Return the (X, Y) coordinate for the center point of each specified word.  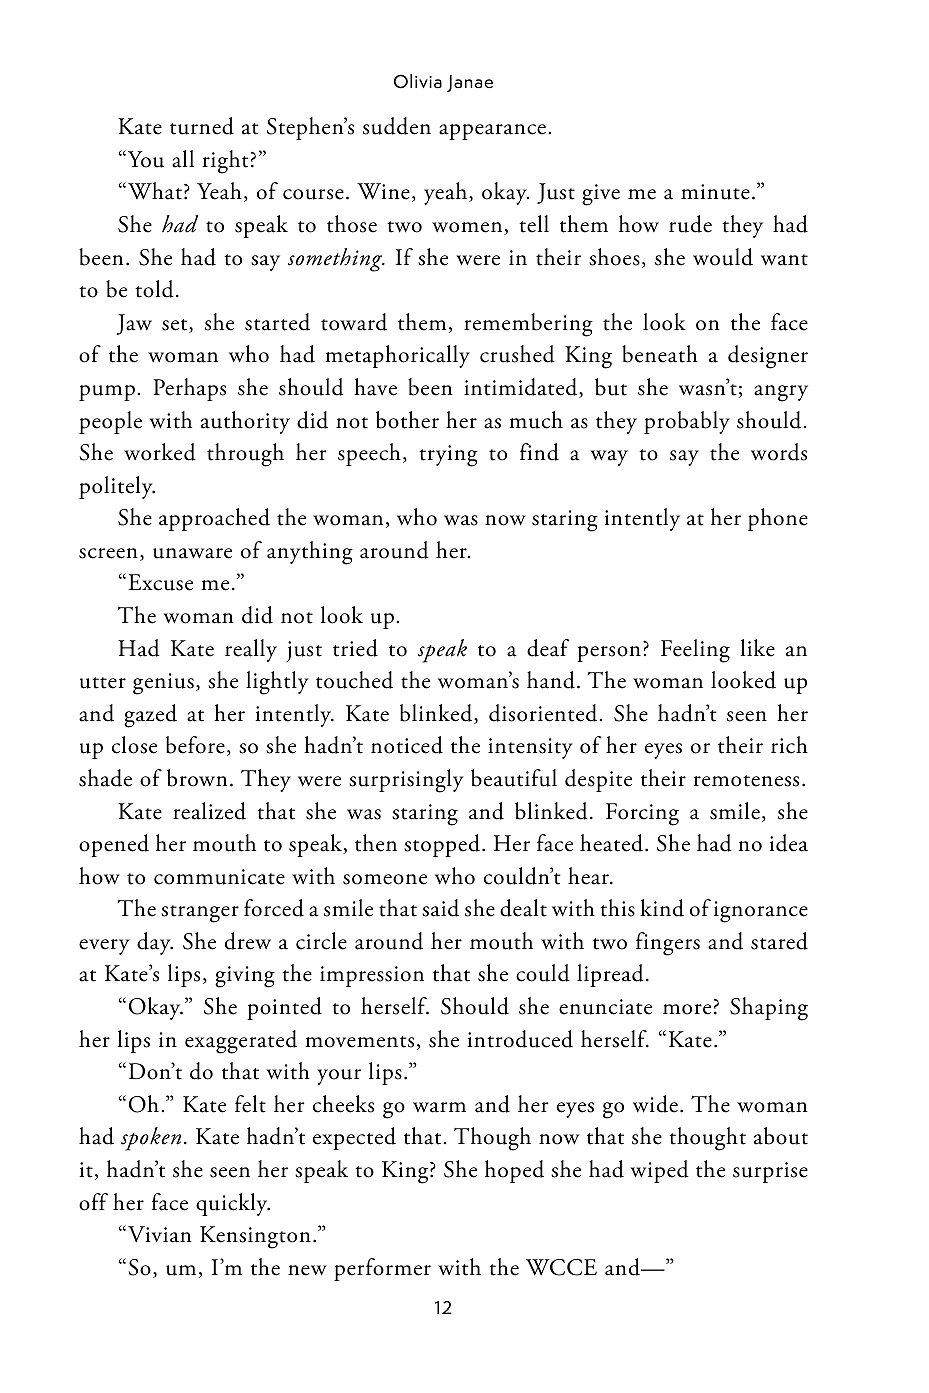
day (155, 943)
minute (715, 192)
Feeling (695, 651)
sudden (397, 126)
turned (202, 126)
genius (163, 684)
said (440, 908)
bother (407, 420)
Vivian (160, 1234)
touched (354, 680)
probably (687, 422)
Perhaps (189, 389)
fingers (668, 944)
